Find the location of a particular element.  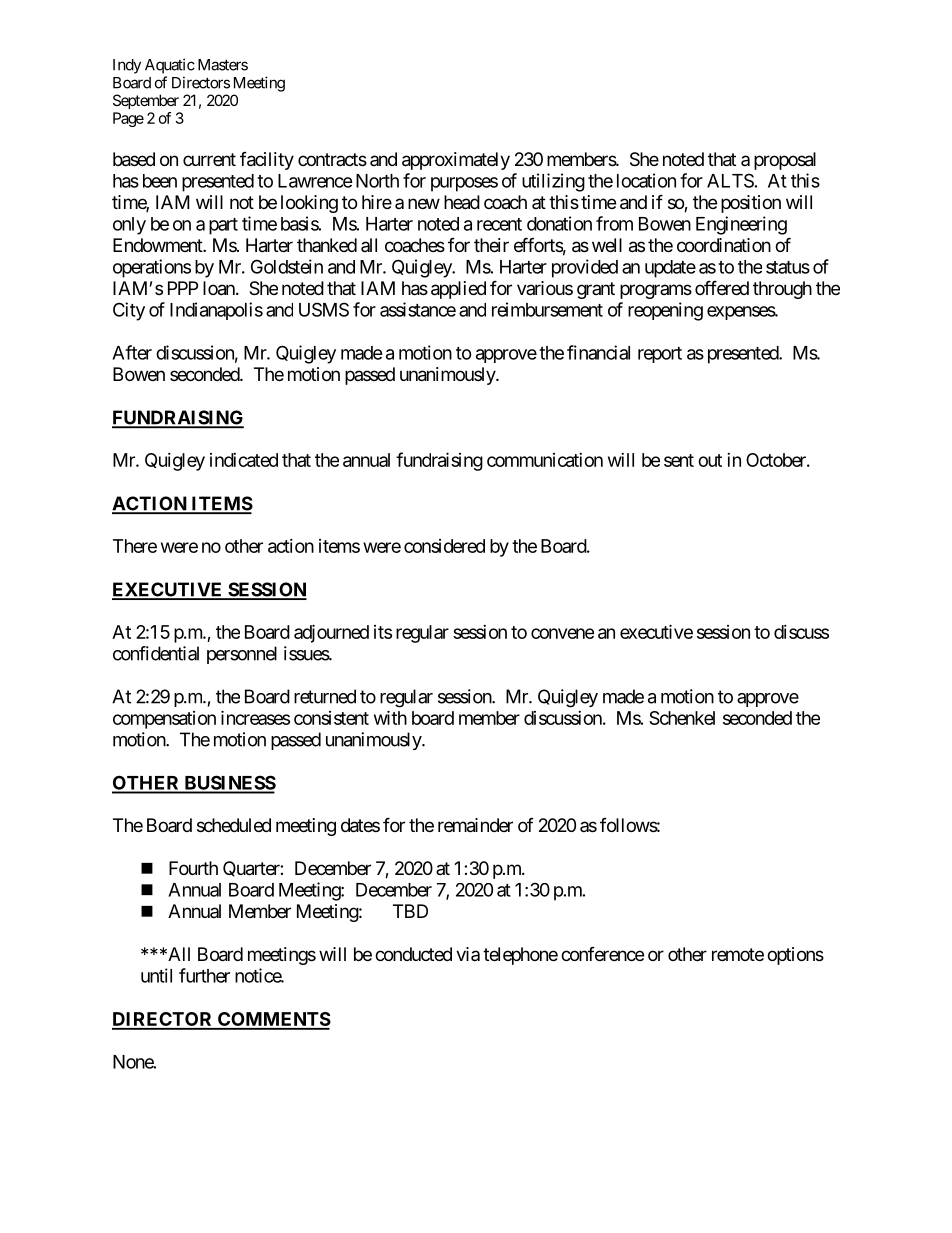

After is located at coordinates (132, 352).
